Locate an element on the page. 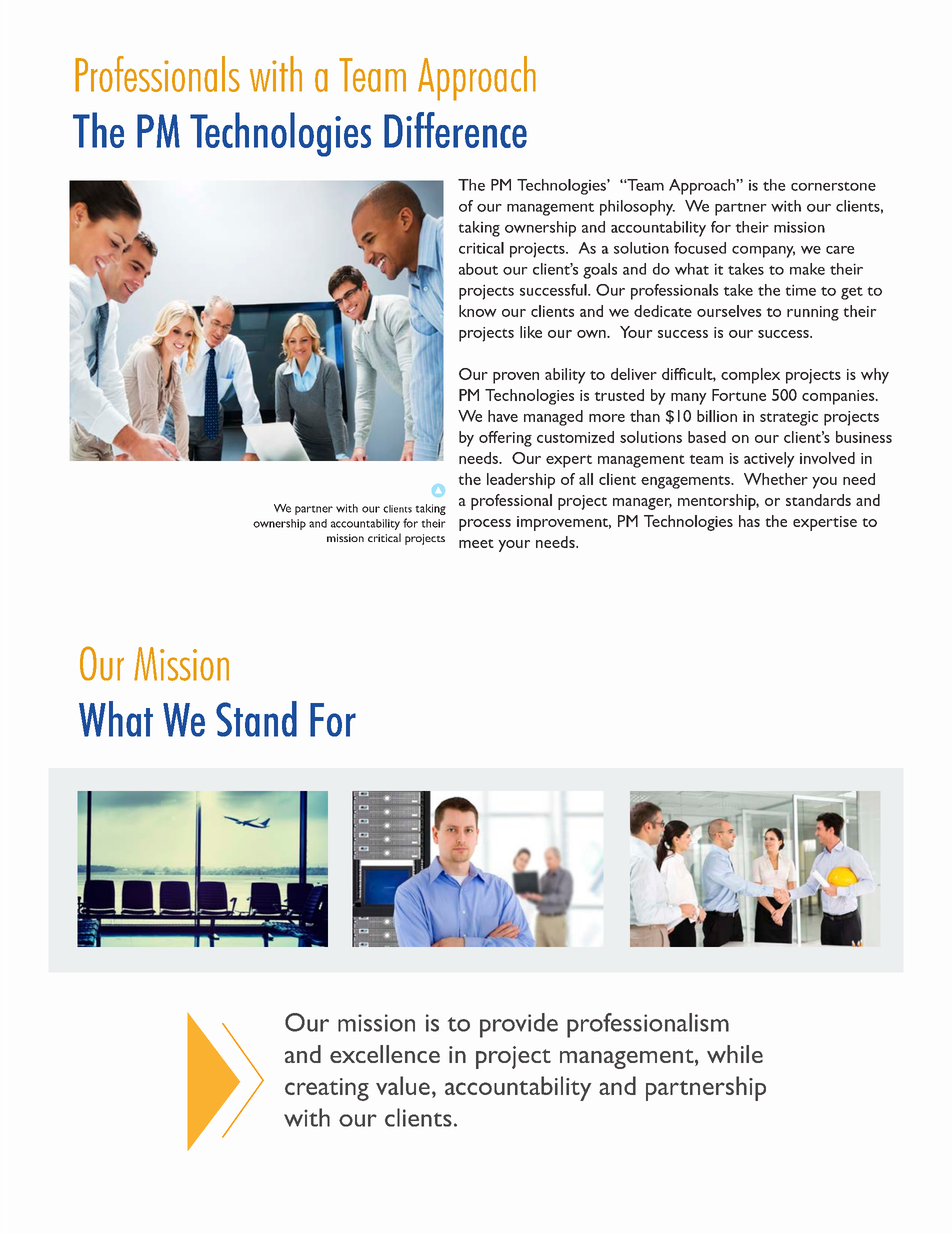 The height and width of the document is (1233, 952). cornerstone is located at coordinates (833, 186).
